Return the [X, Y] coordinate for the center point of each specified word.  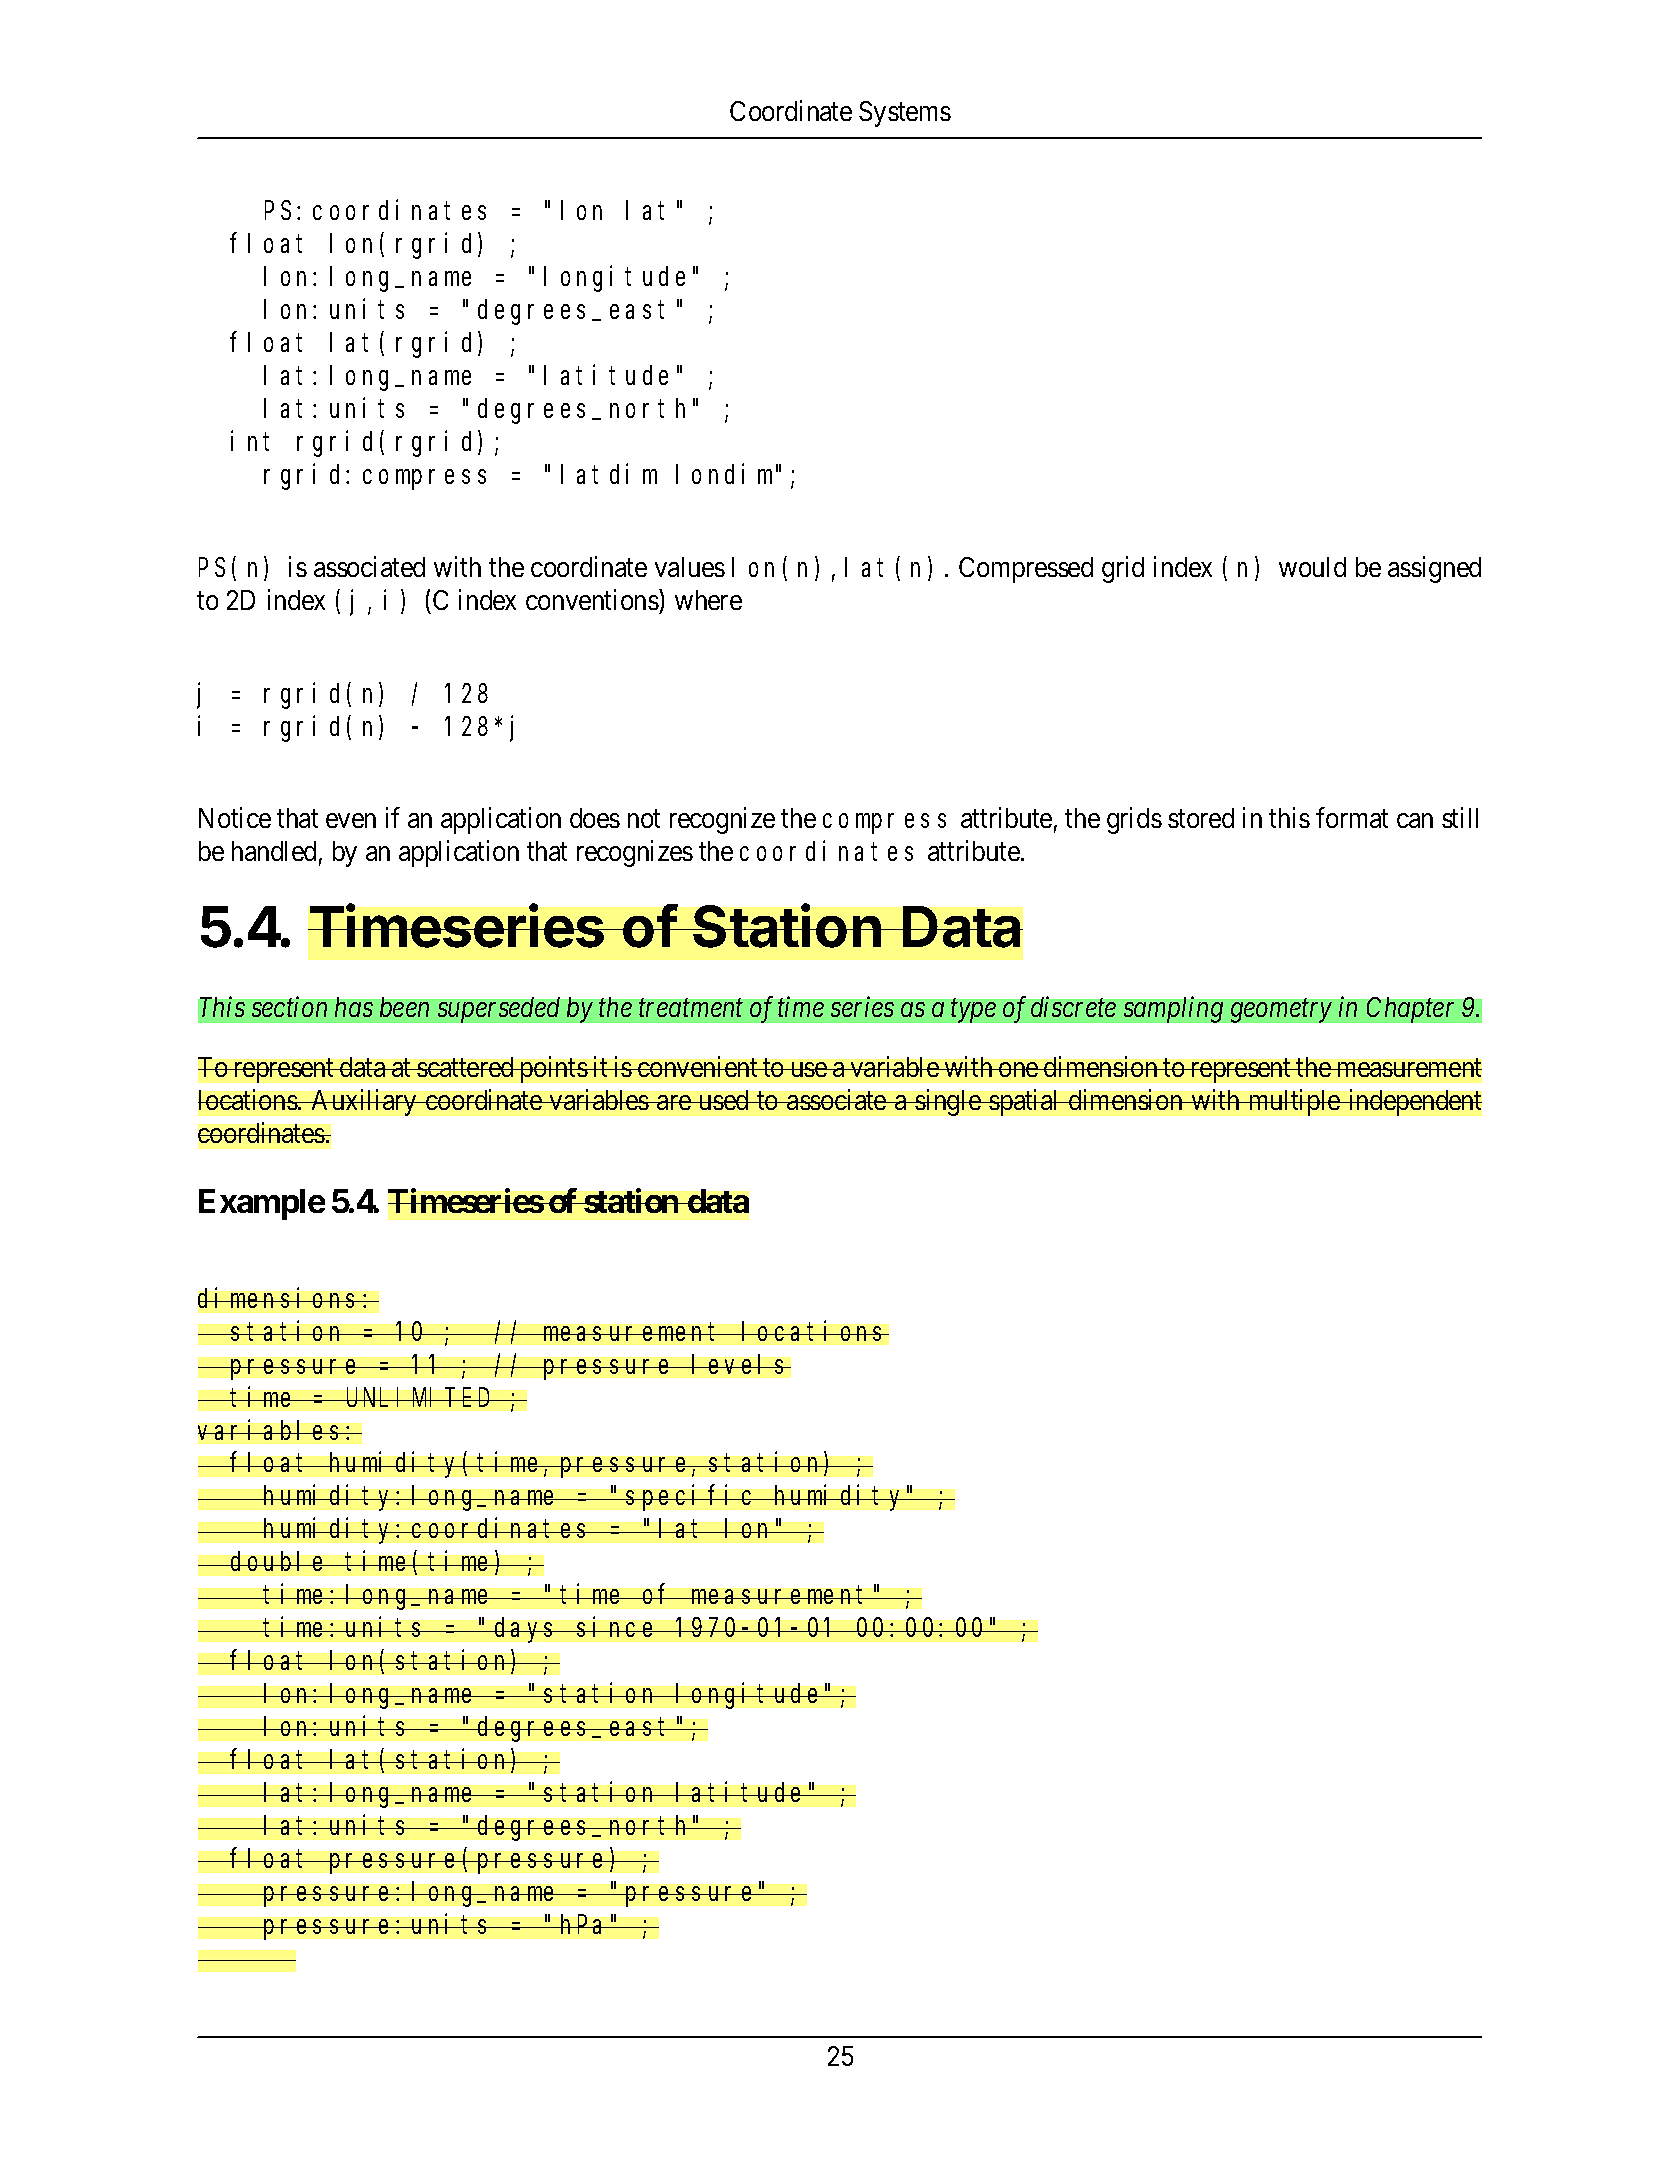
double [279, 1561]
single [948, 1102]
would [1312, 567]
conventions [593, 599]
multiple [1294, 1102]
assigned [1434, 569]
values [690, 567]
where [708, 600]
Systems [905, 114]
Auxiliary [364, 1102]
